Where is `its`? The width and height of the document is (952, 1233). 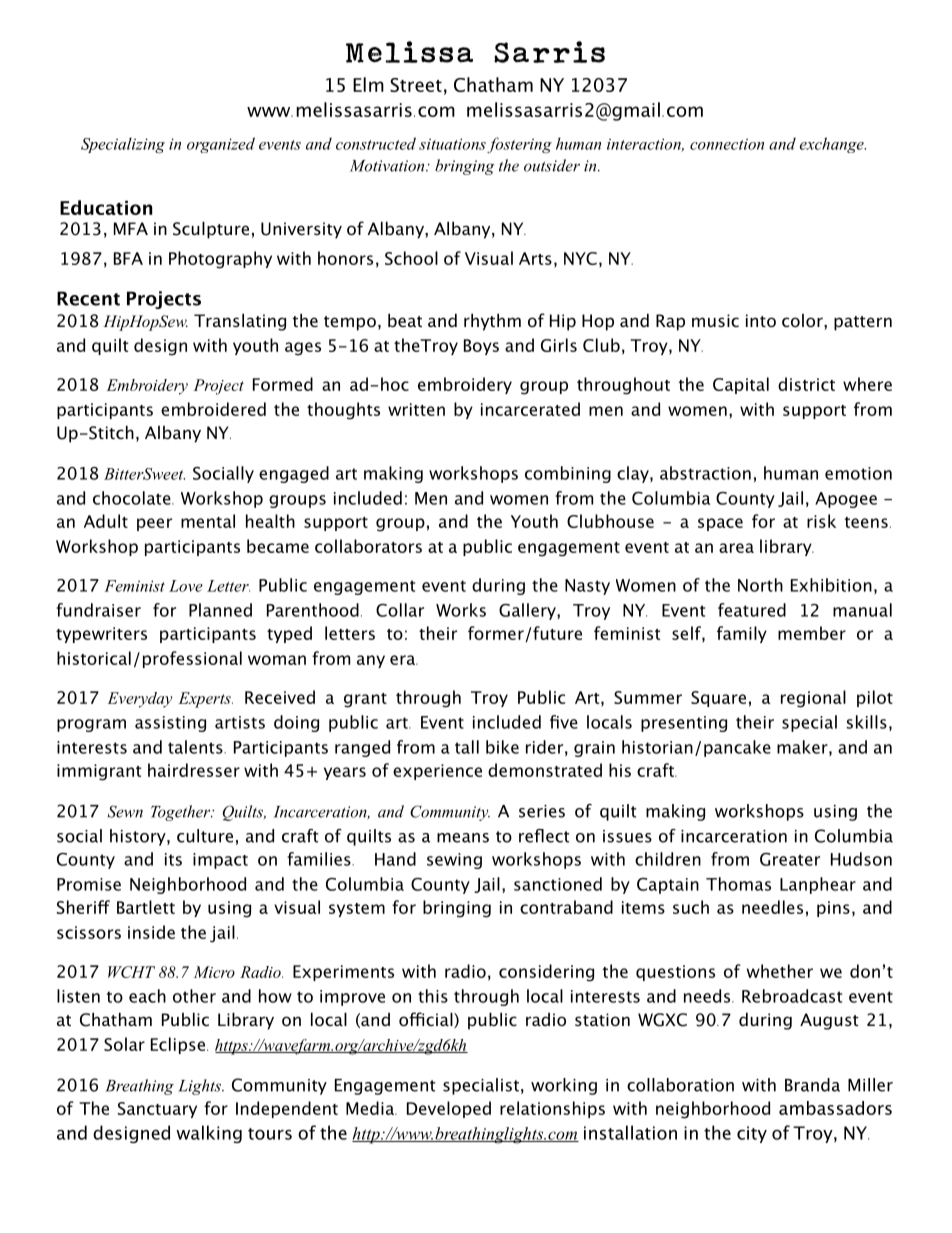
its is located at coordinates (173, 859).
